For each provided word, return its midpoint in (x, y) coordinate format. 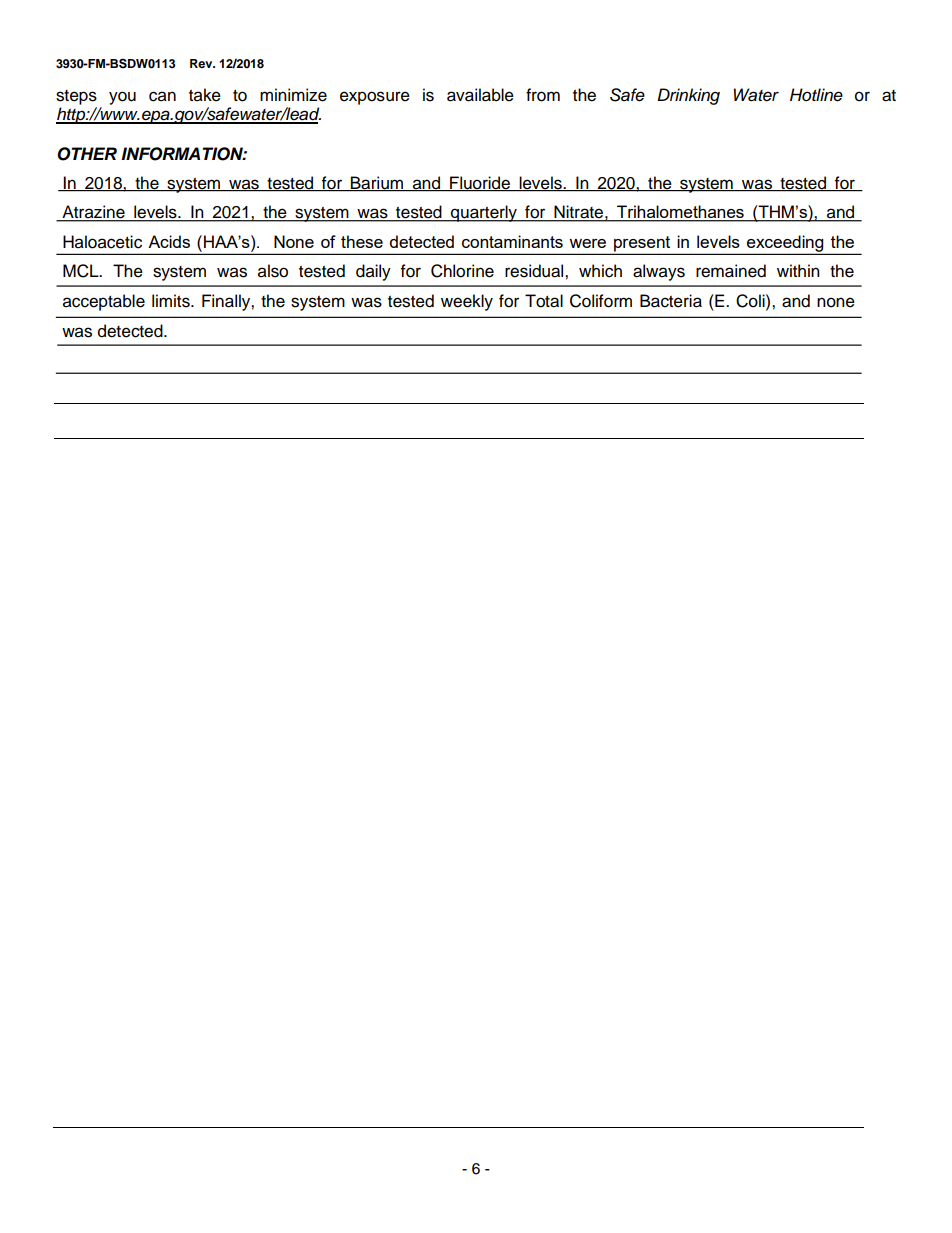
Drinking (688, 96)
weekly (467, 302)
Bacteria (671, 301)
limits (172, 301)
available (480, 95)
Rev (202, 63)
